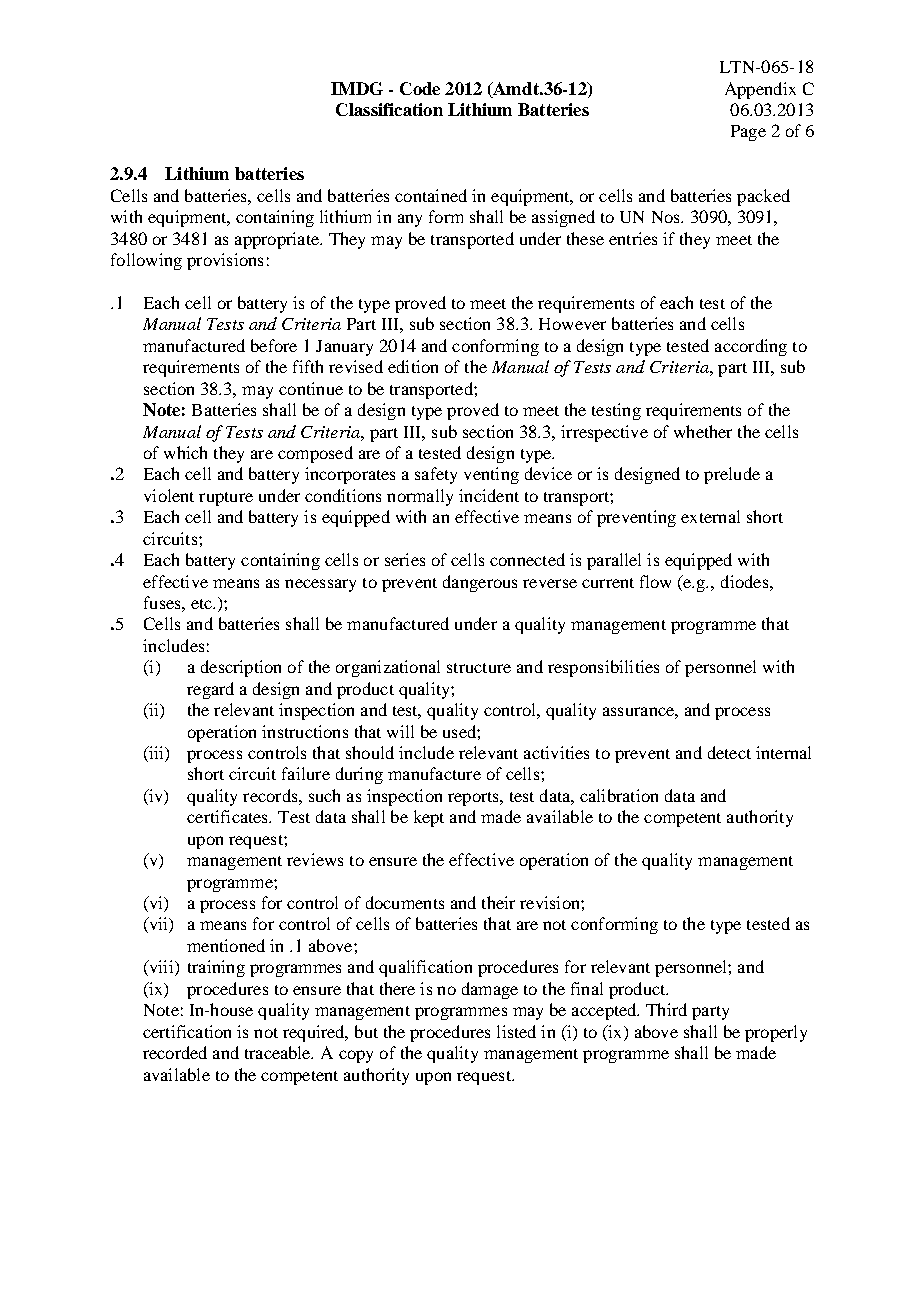 This screenshot has height=1308, width=924. I want to click on Page, so click(748, 133).
